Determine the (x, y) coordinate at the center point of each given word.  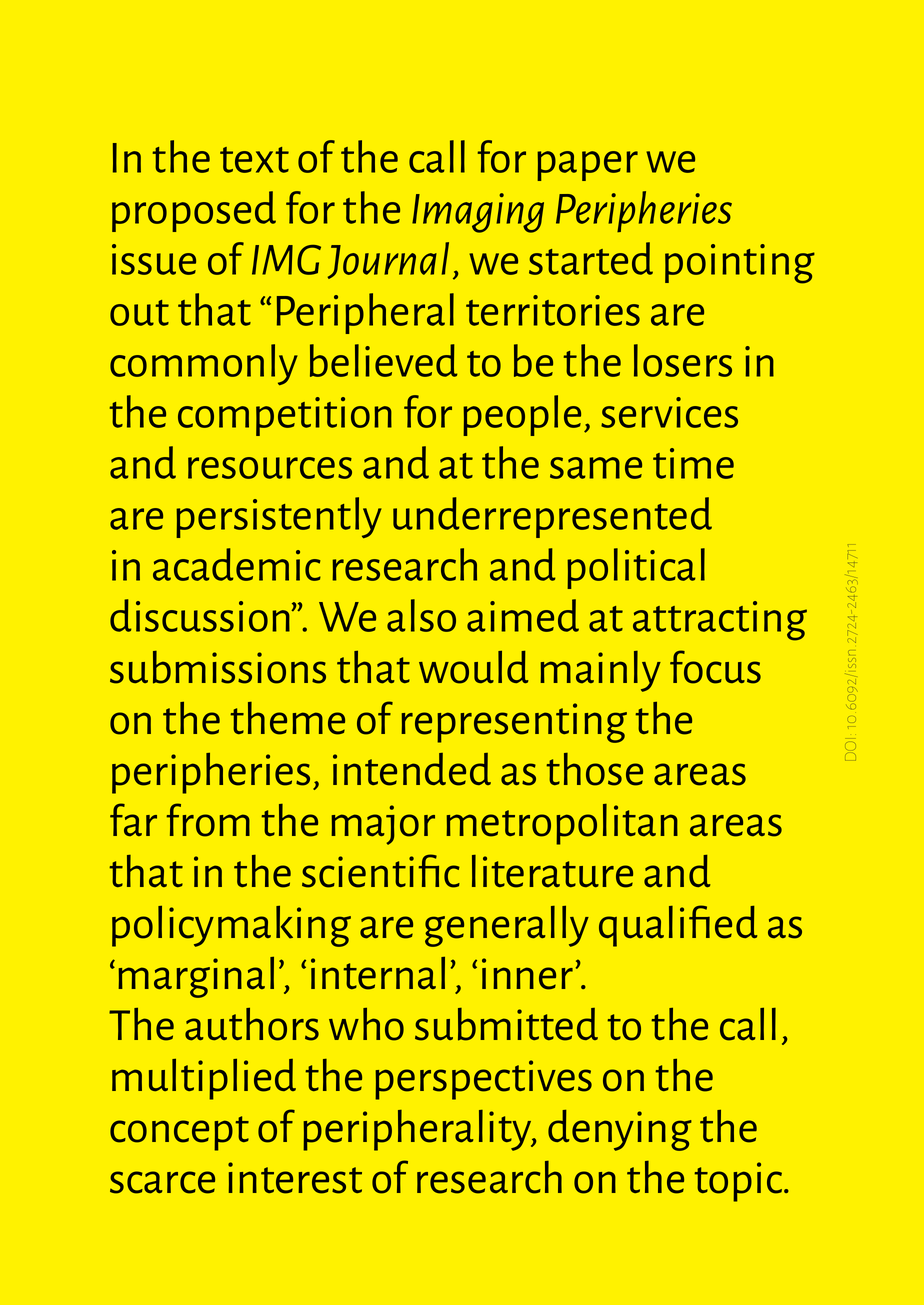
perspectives (483, 1080)
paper (587, 166)
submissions (218, 667)
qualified (678, 926)
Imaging (478, 213)
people (522, 415)
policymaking (231, 926)
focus (715, 667)
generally (507, 926)
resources (270, 468)
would (473, 667)
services (669, 412)
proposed (194, 211)
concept (179, 1133)
